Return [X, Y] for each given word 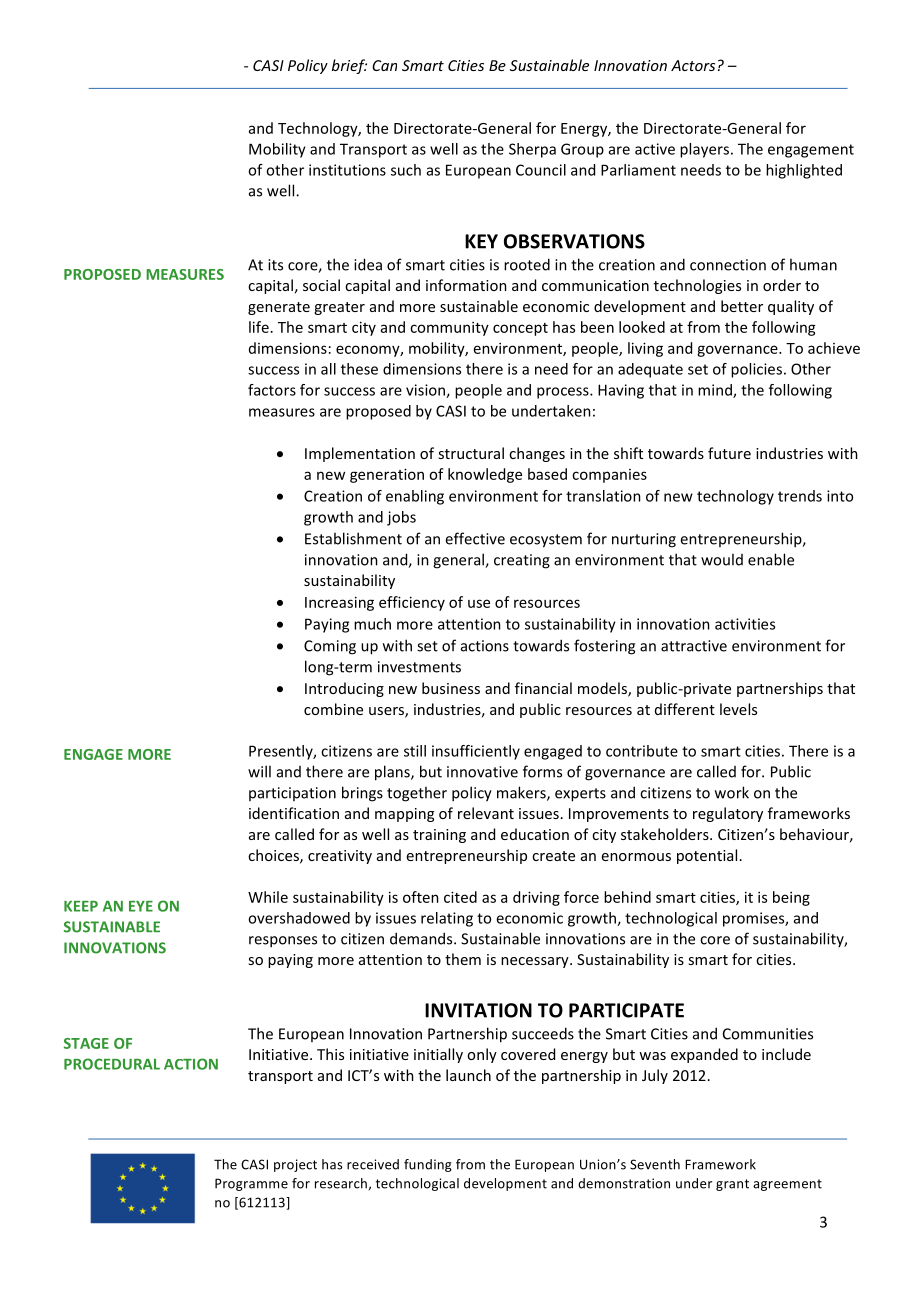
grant [732, 1185]
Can [384, 65]
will [259, 771]
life [259, 327]
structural [471, 453]
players [704, 150]
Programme [251, 1184]
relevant [486, 813]
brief [349, 66]
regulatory [728, 814]
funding [428, 1165]
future [729, 453]
